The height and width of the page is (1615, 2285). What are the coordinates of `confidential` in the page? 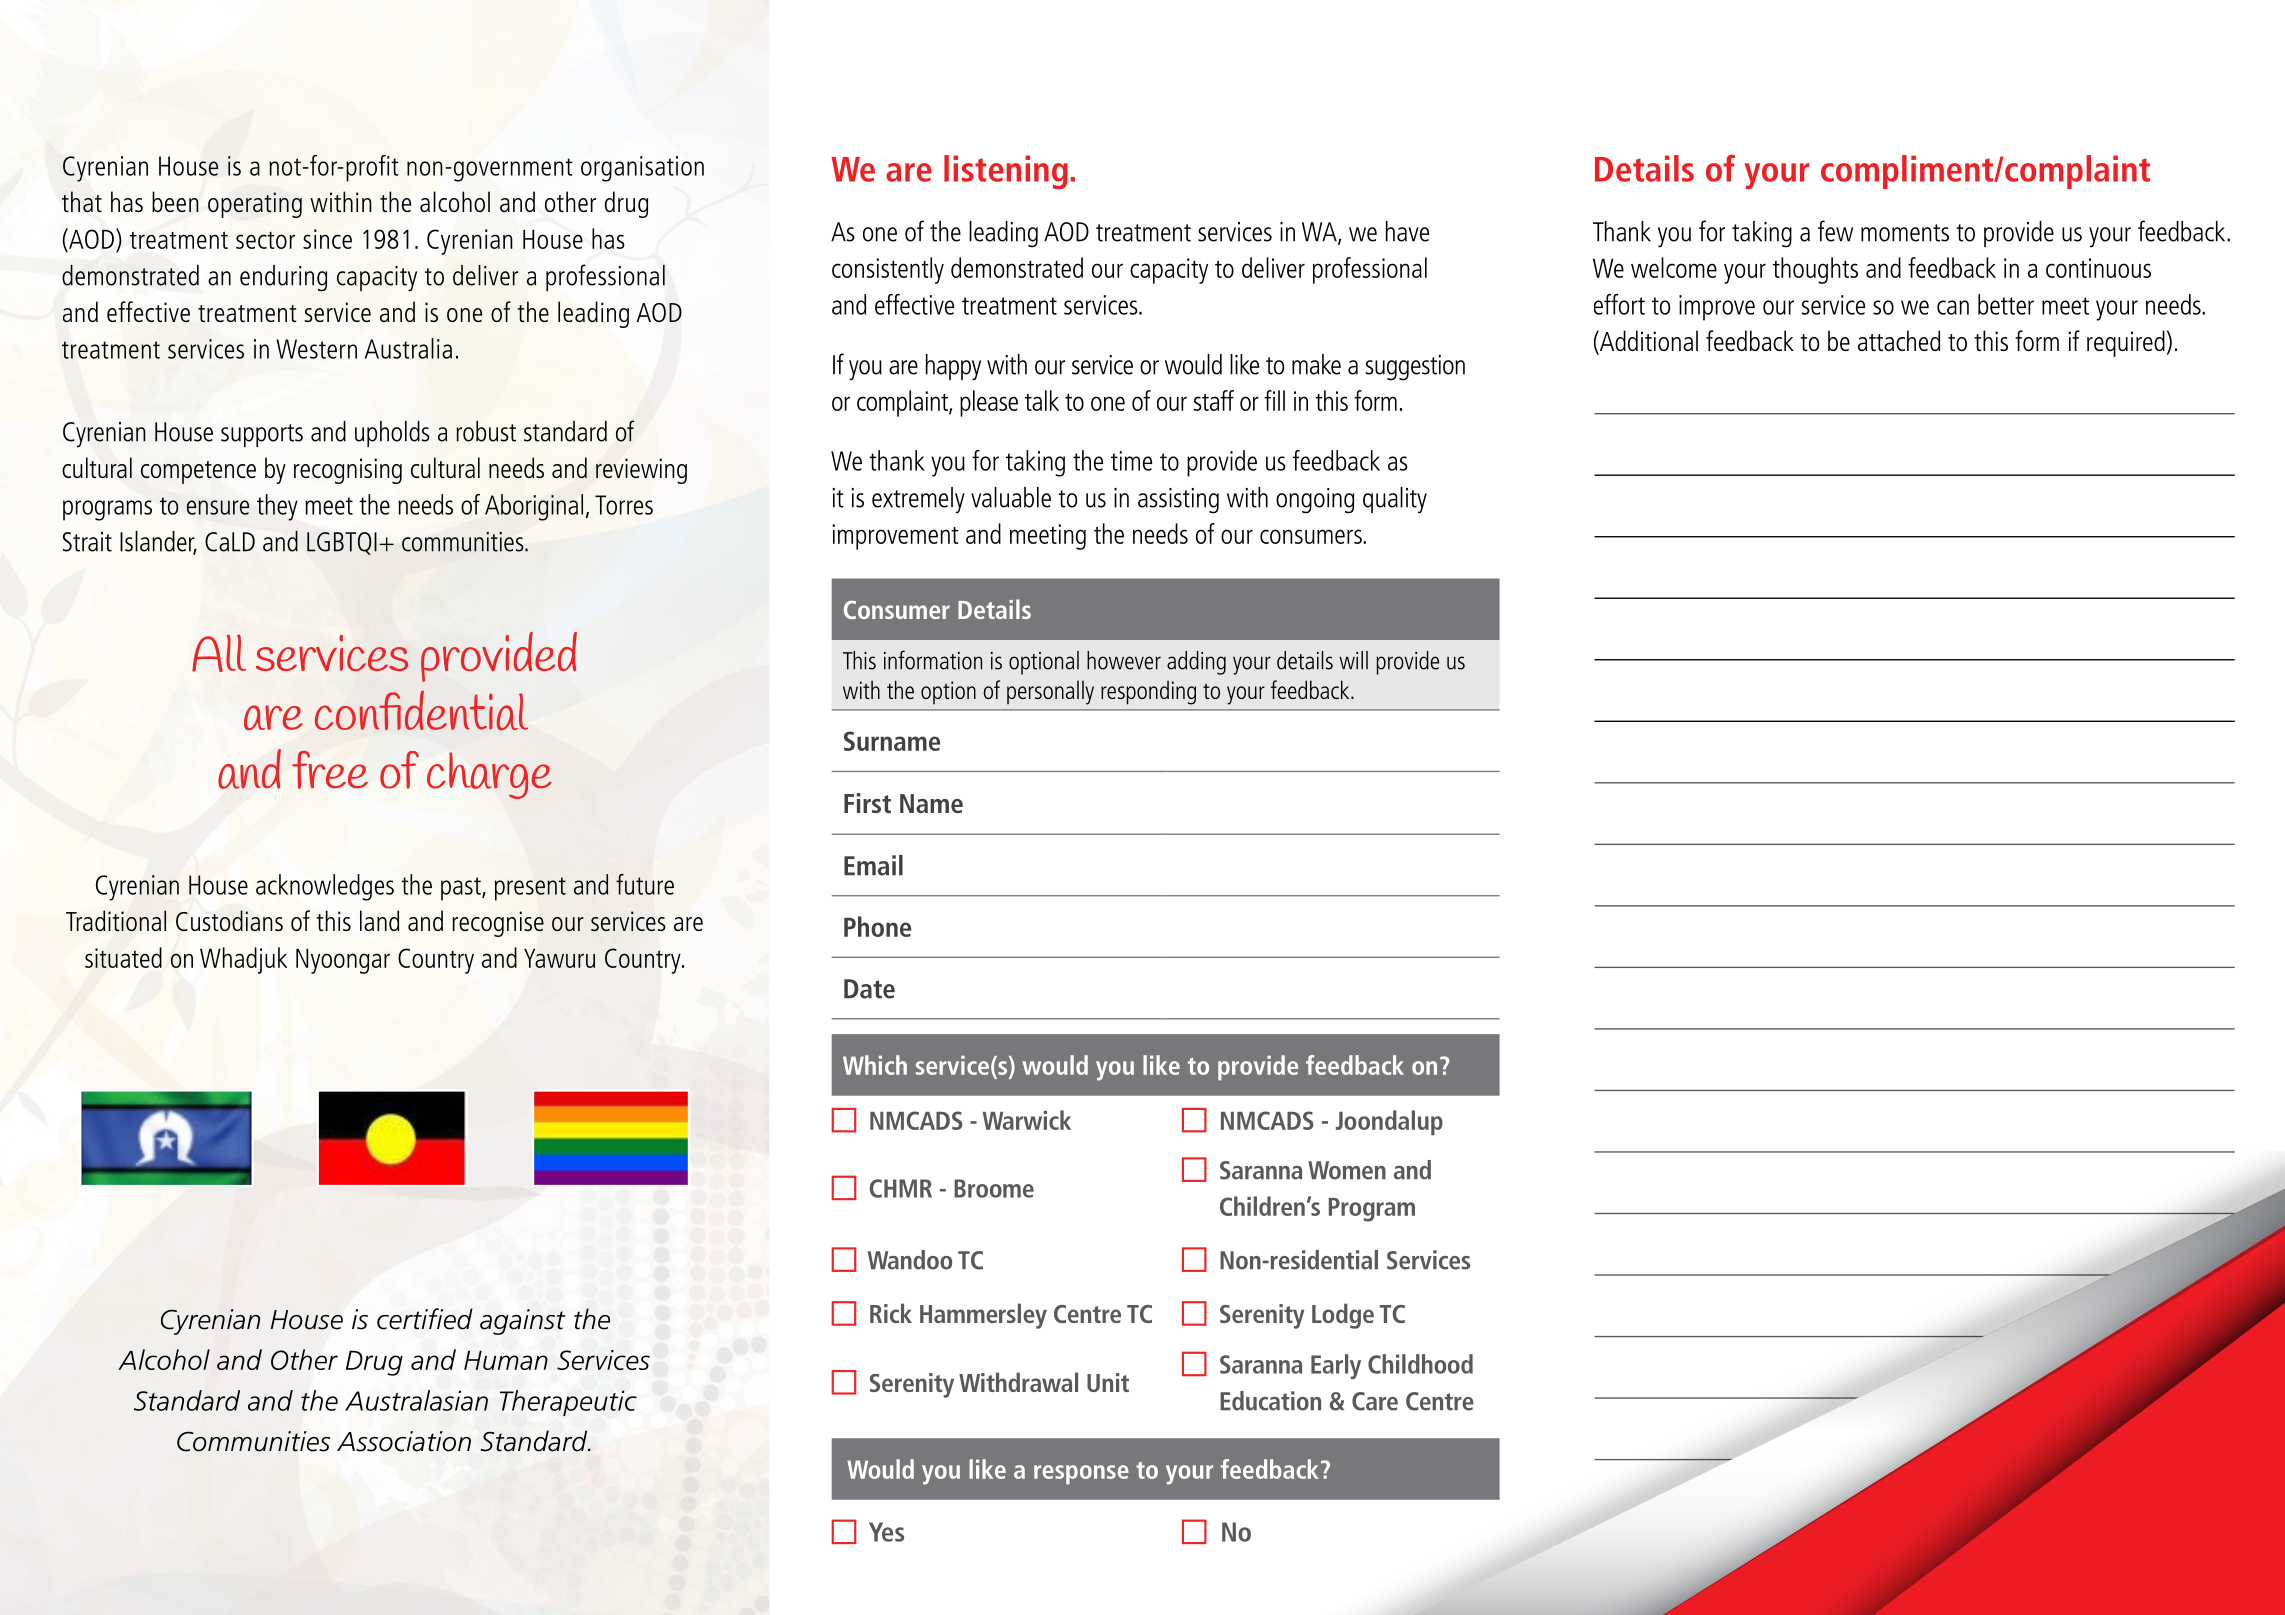 It's located at (421, 710).
